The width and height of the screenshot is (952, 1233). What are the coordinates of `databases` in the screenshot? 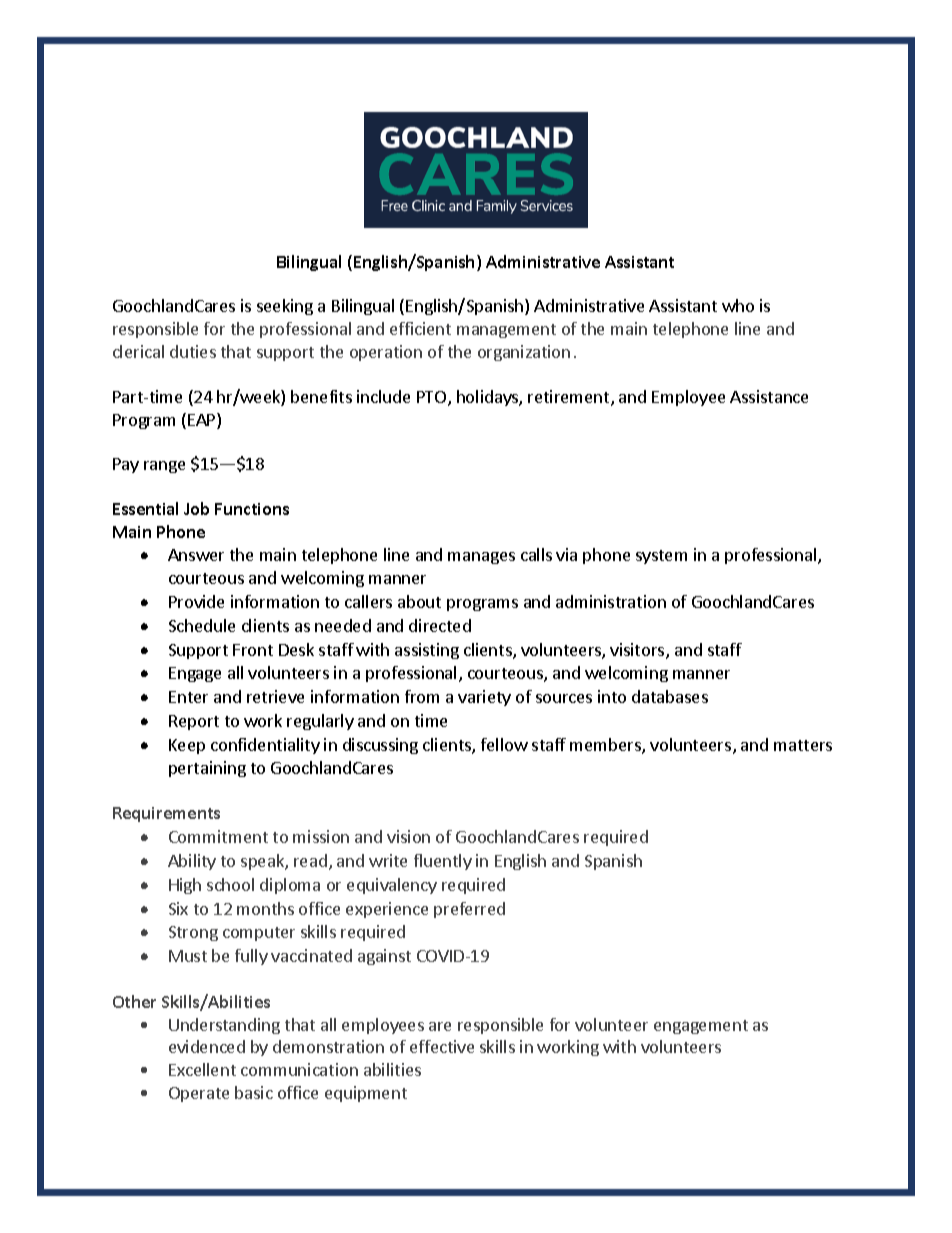 It's located at (670, 696).
